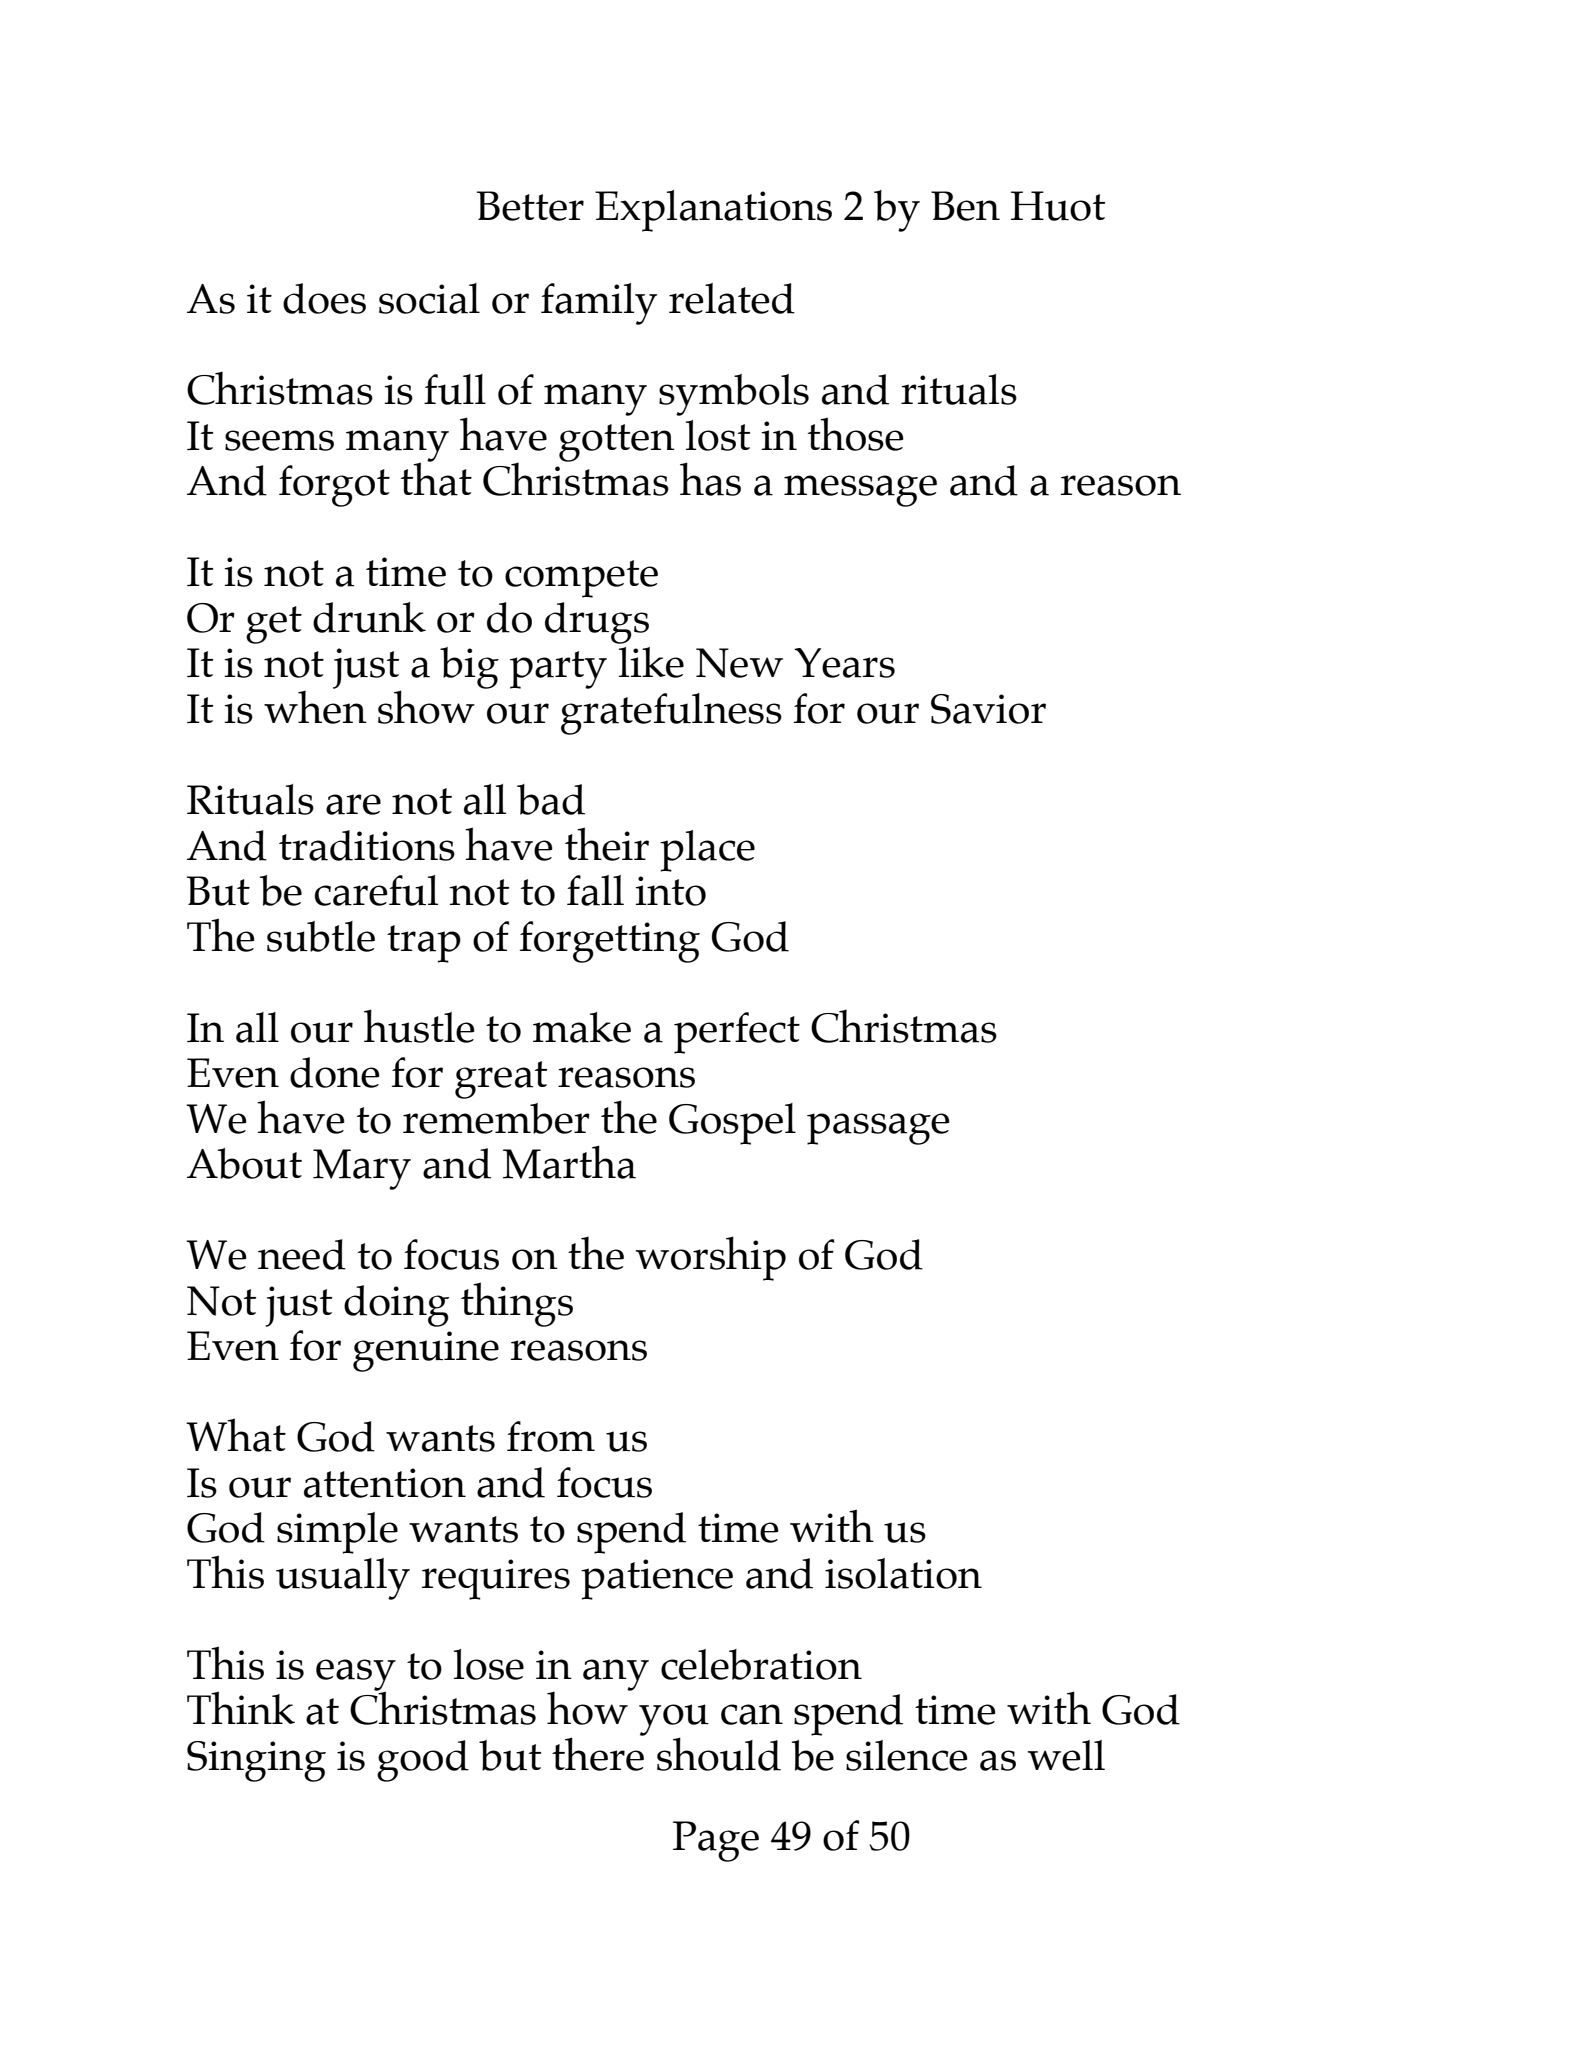 This screenshot has height=2048, width=1582. I want to click on family, so click(599, 304).
